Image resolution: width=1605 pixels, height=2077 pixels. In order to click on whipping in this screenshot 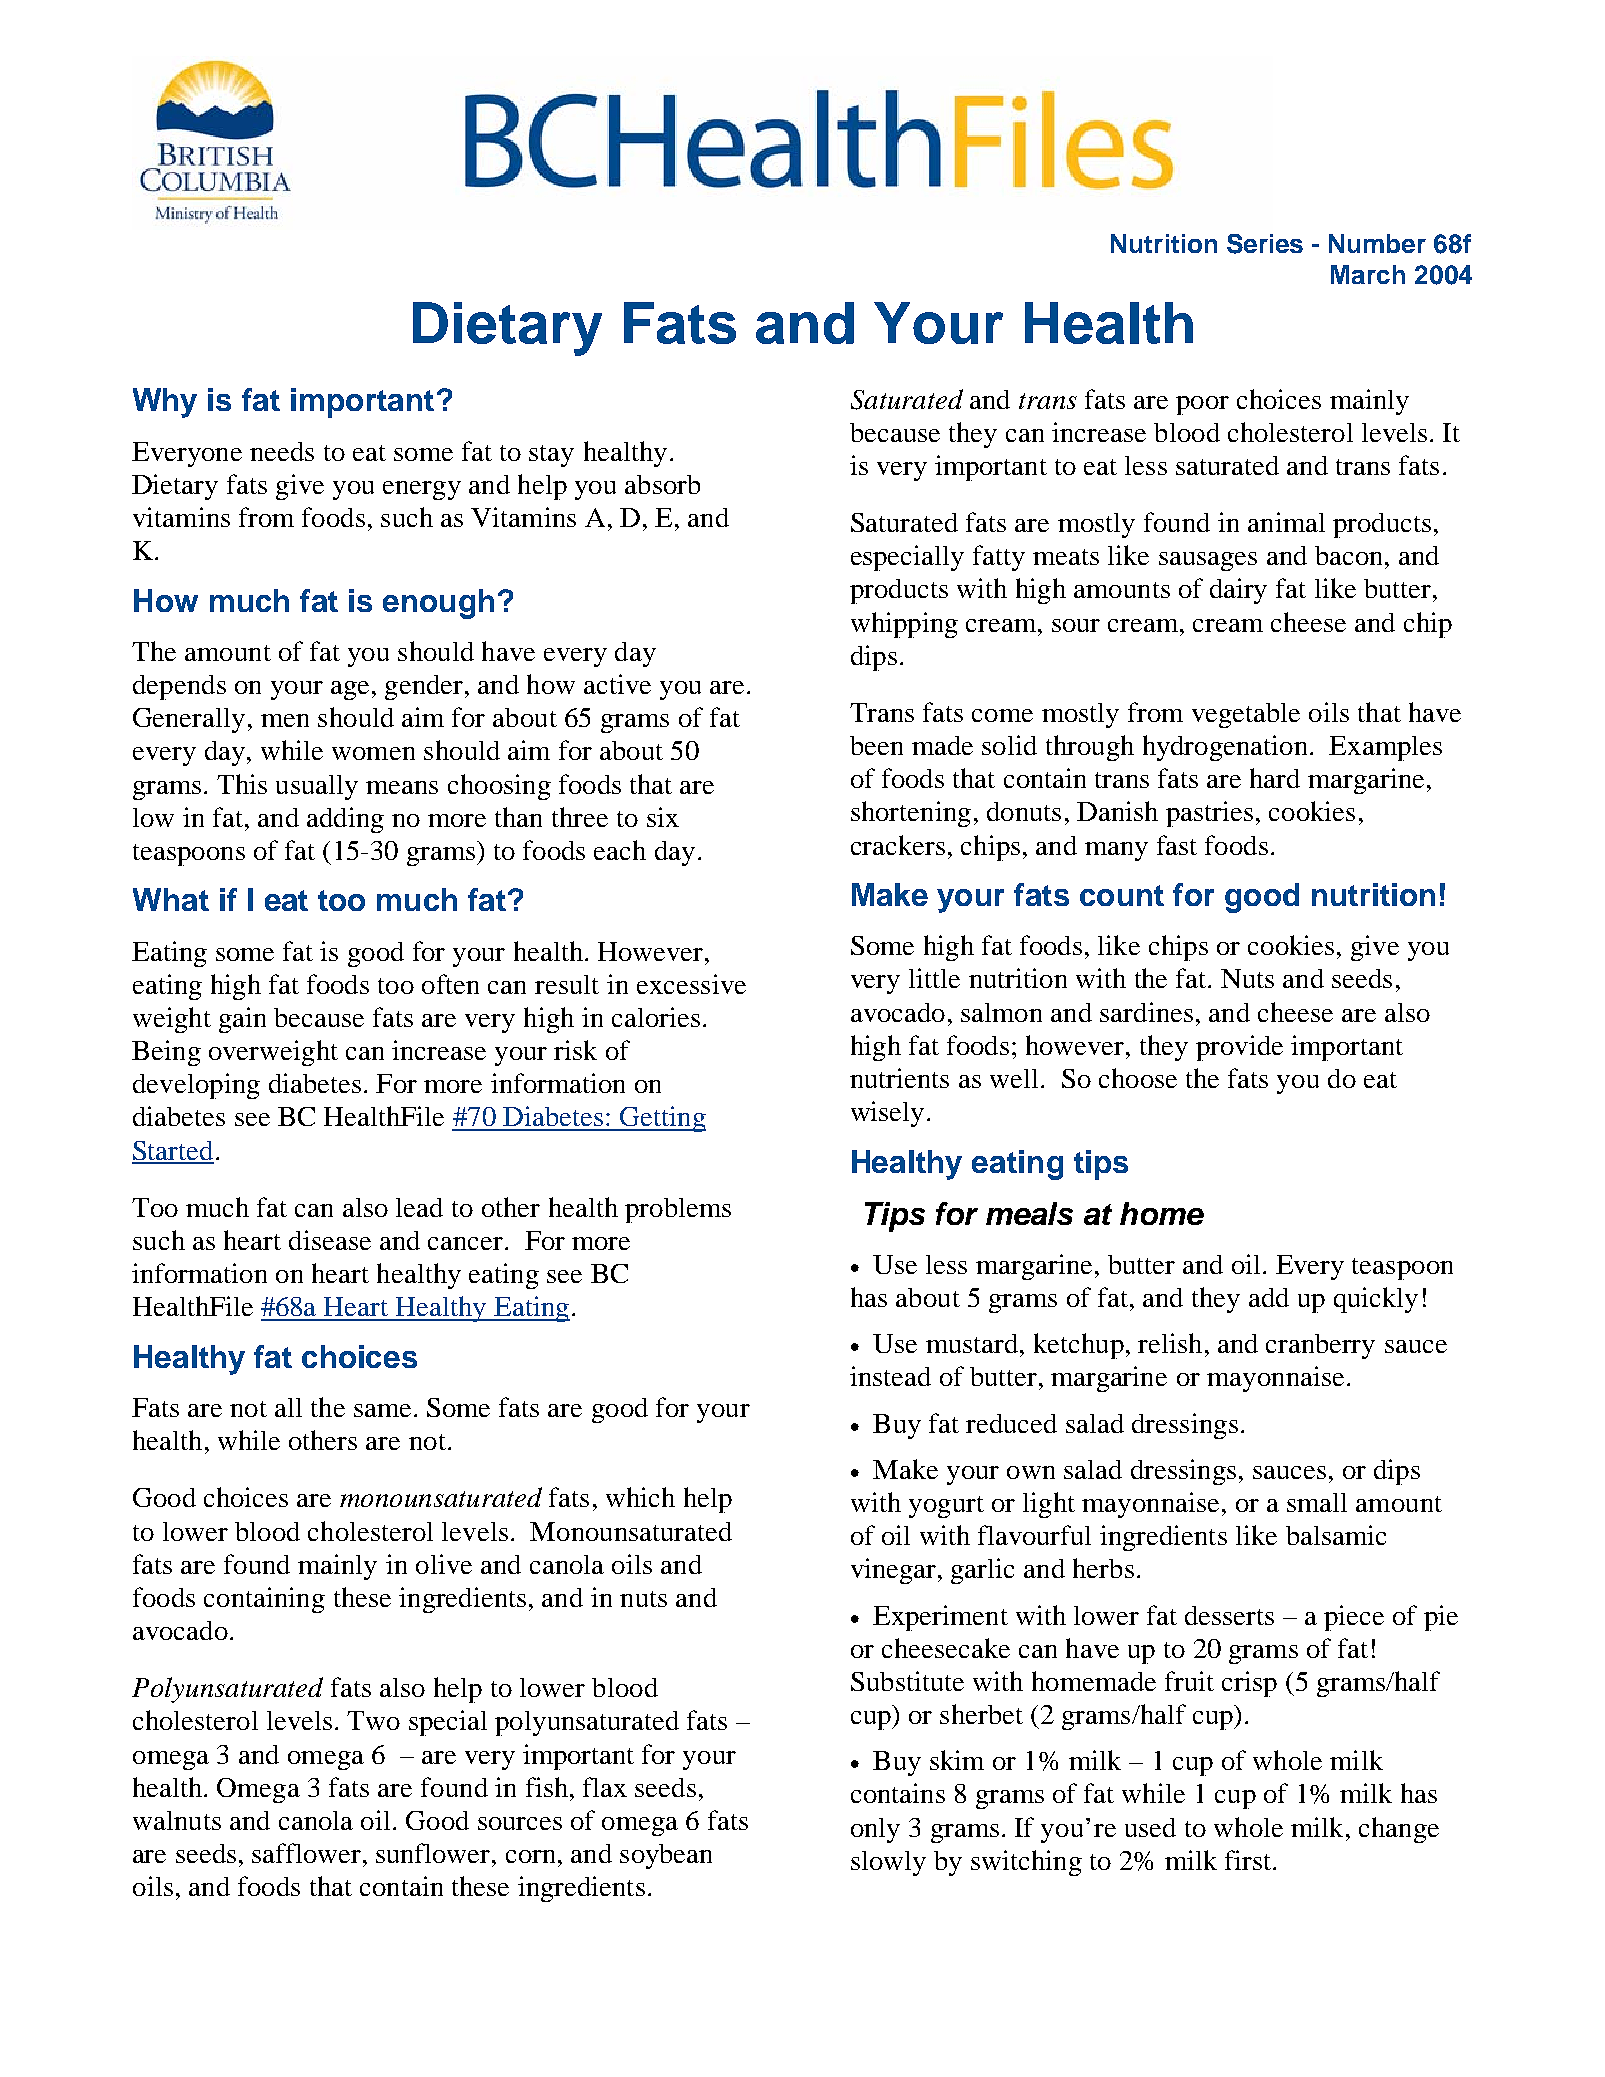, I will do `click(904, 625)`.
